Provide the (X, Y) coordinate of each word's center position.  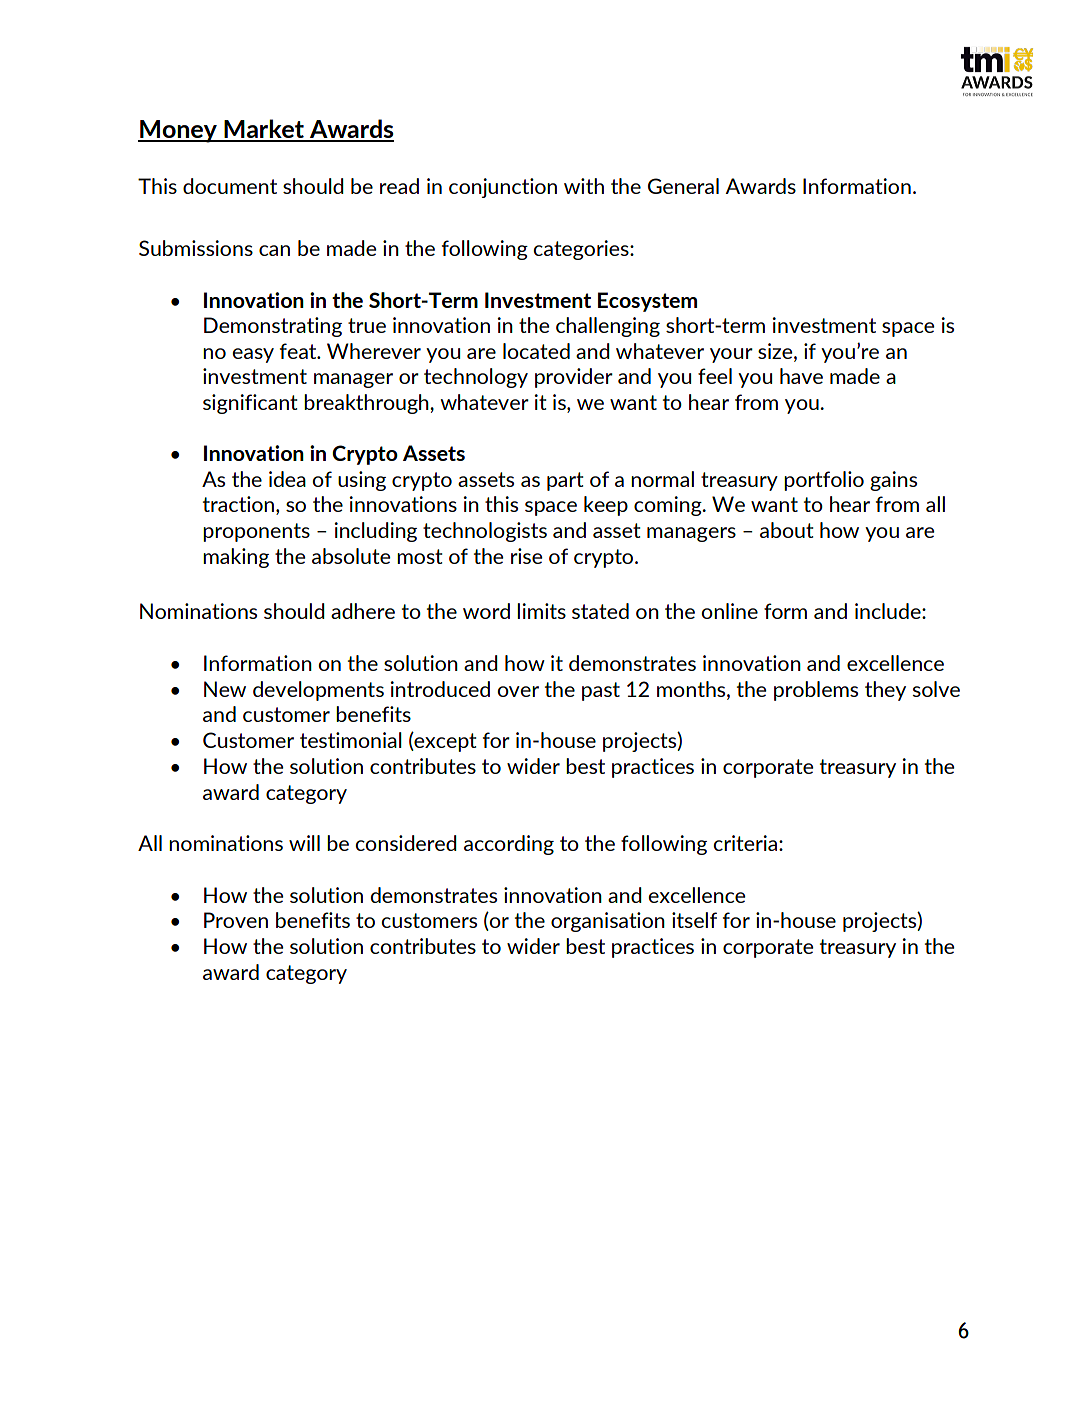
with (584, 186)
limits (541, 611)
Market (264, 130)
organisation (608, 922)
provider (574, 378)
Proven (236, 920)
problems (816, 691)
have (801, 376)
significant (250, 404)
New (225, 689)
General (683, 186)
